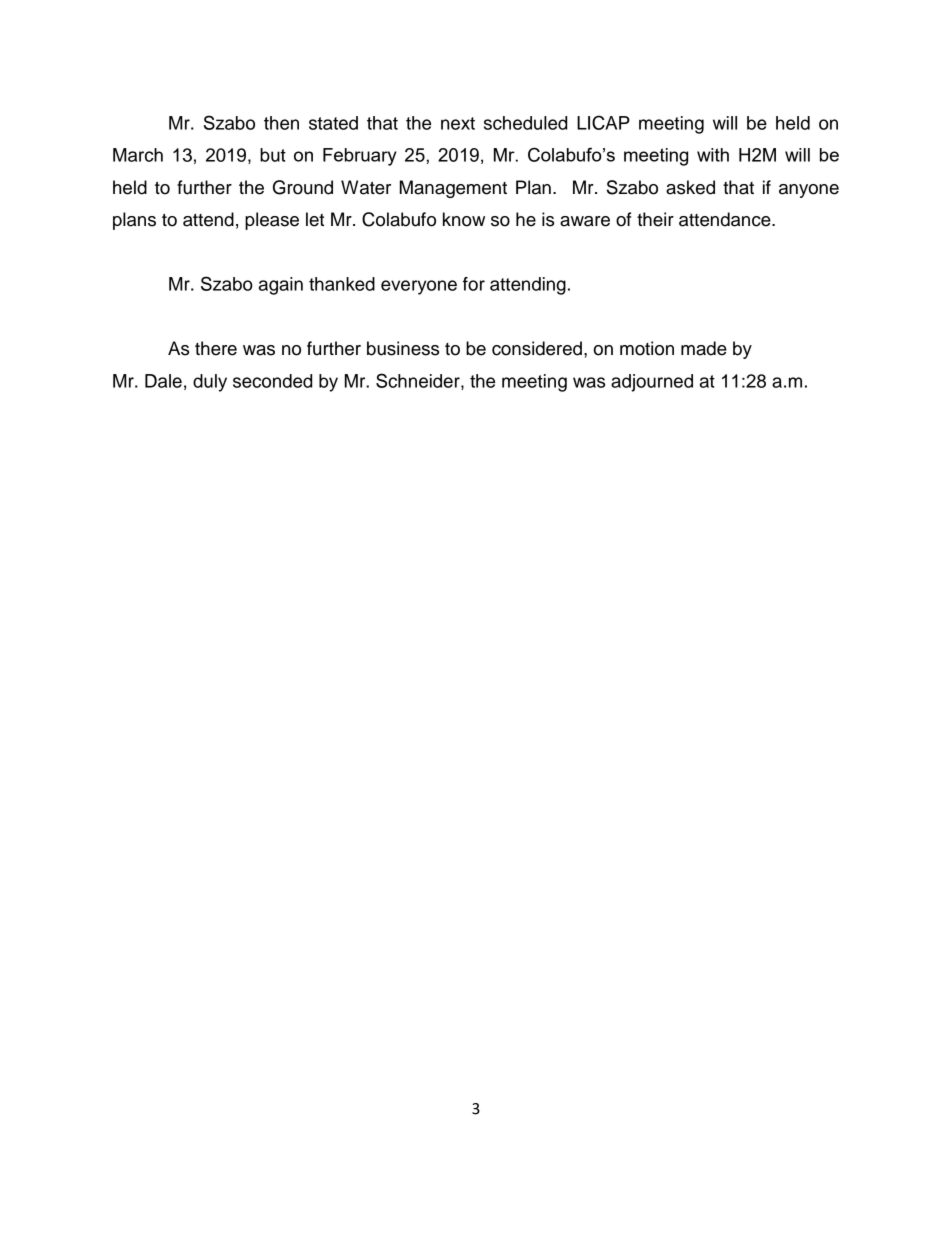 The height and width of the screenshot is (1233, 952). I want to click on again, so click(281, 286).
